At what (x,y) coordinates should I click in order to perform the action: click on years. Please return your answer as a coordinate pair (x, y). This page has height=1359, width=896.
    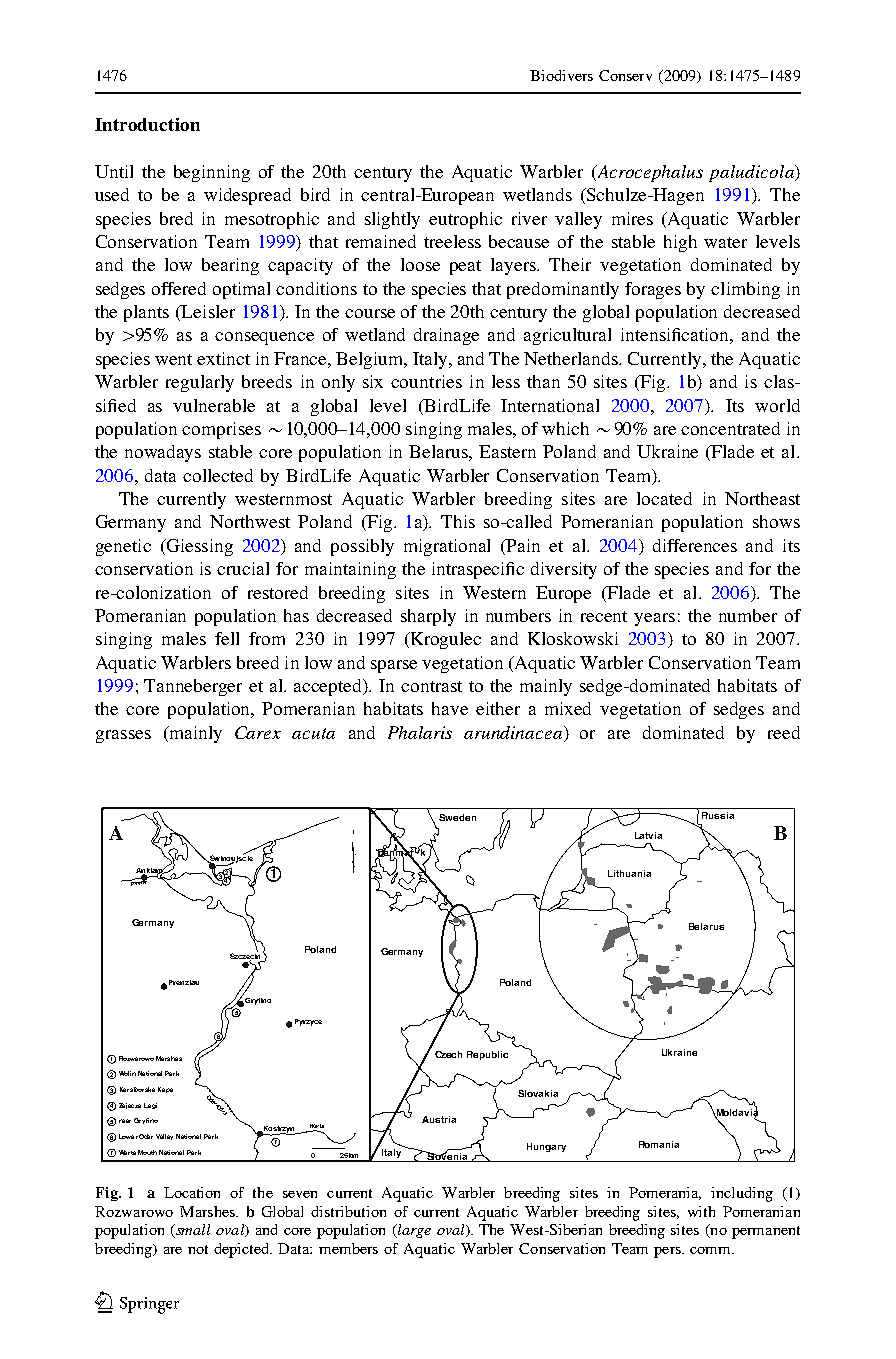
    Looking at the image, I should click on (654, 619).
